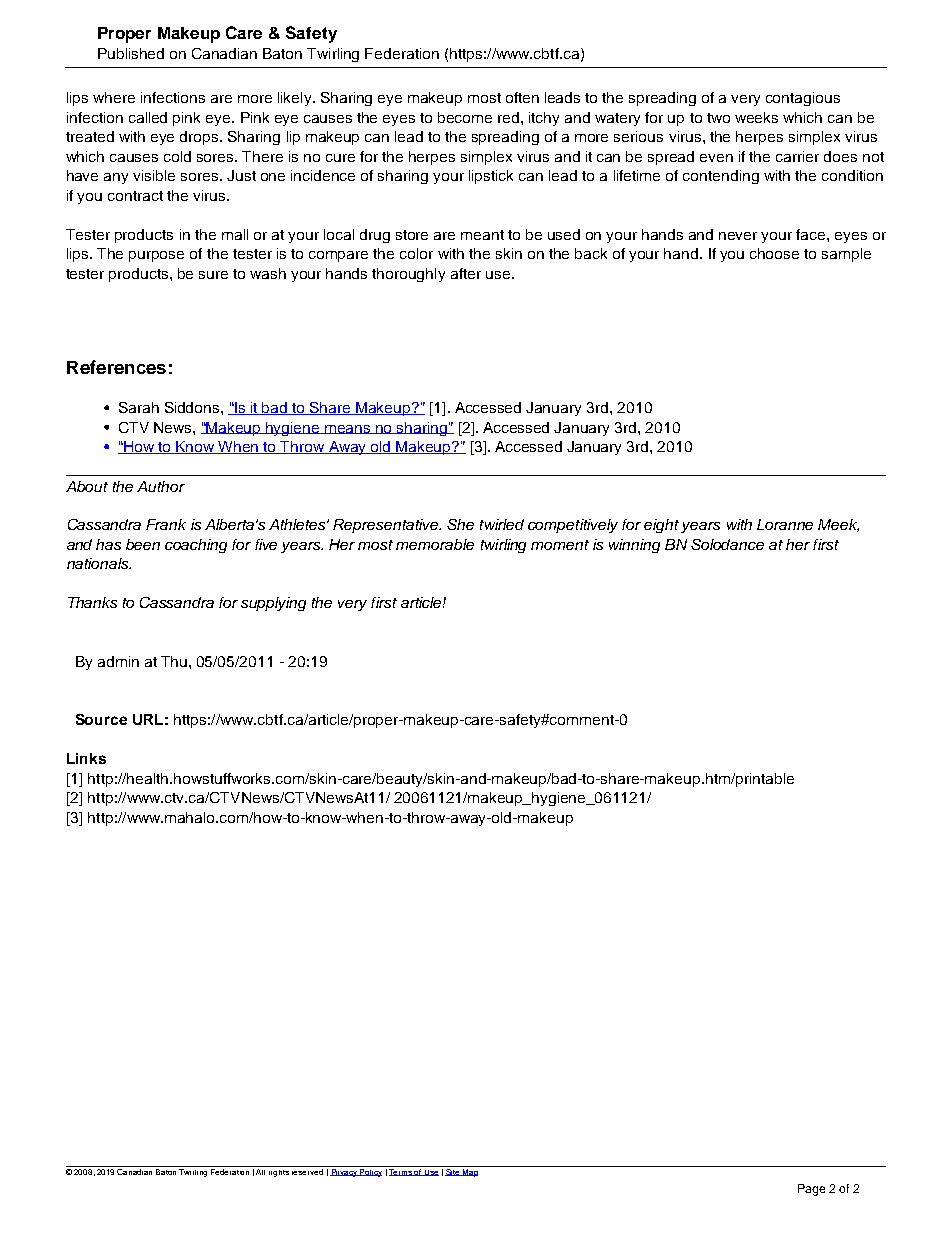  What do you see at coordinates (634, 546) in the screenshot?
I see `winning` at bounding box center [634, 546].
